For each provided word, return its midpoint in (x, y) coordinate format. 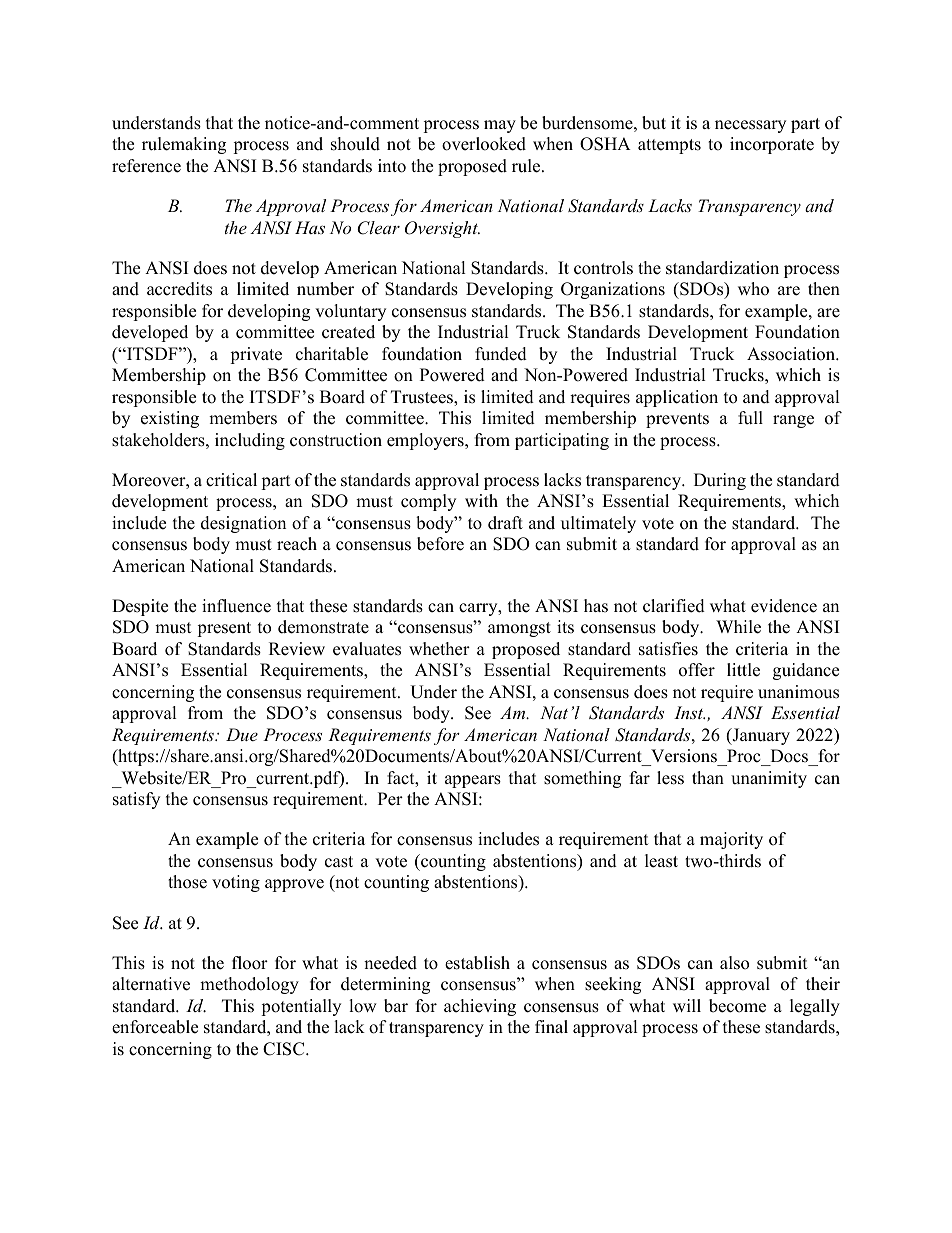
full (750, 418)
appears (473, 781)
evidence (784, 606)
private (256, 355)
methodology (249, 985)
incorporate (772, 145)
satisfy (136, 800)
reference (146, 166)
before (440, 544)
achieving (480, 1007)
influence (236, 606)
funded (501, 354)
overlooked (484, 144)
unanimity (769, 779)
